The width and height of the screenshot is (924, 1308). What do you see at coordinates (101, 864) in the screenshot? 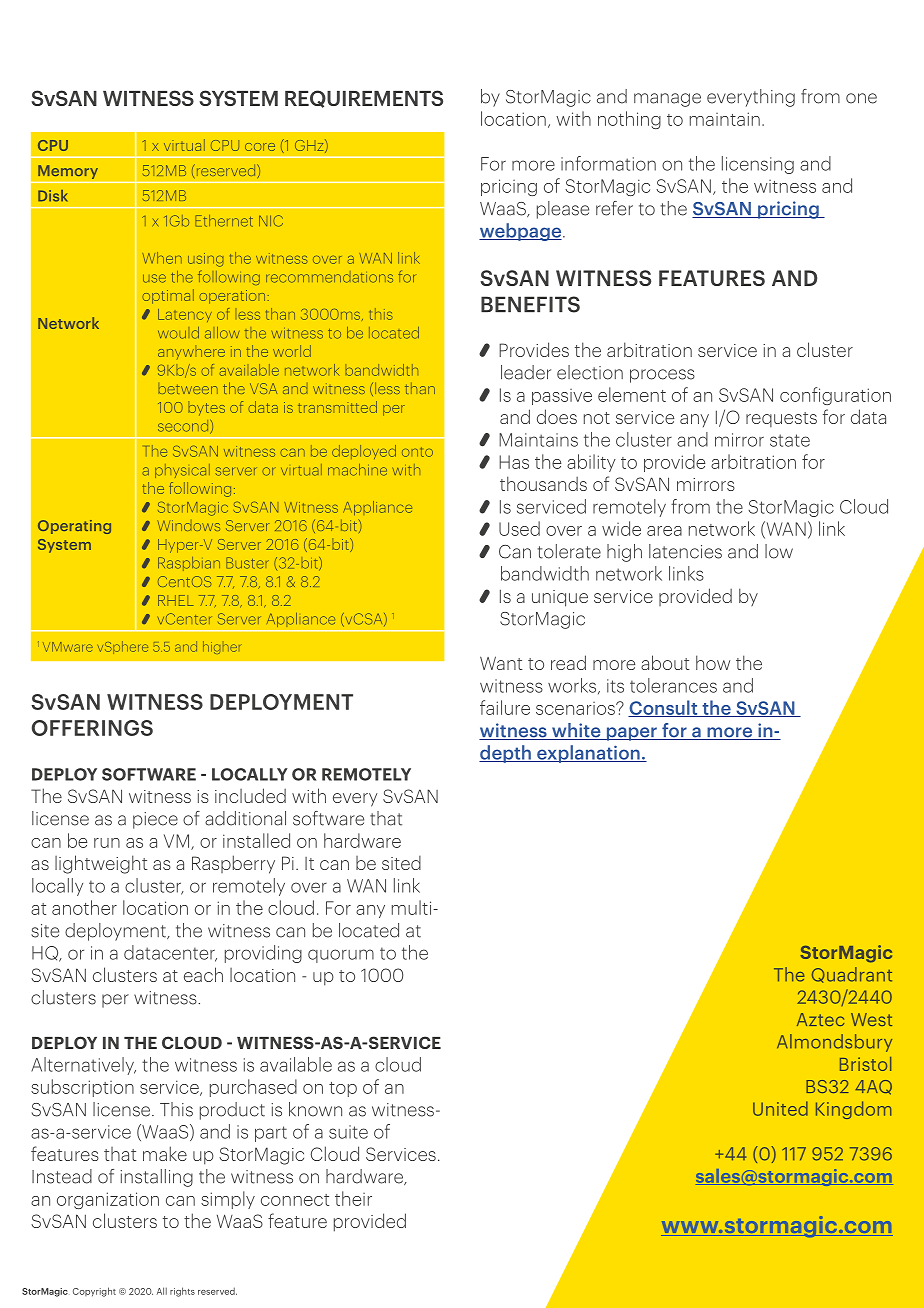
I see `lightweight` at bounding box center [101, 864].
